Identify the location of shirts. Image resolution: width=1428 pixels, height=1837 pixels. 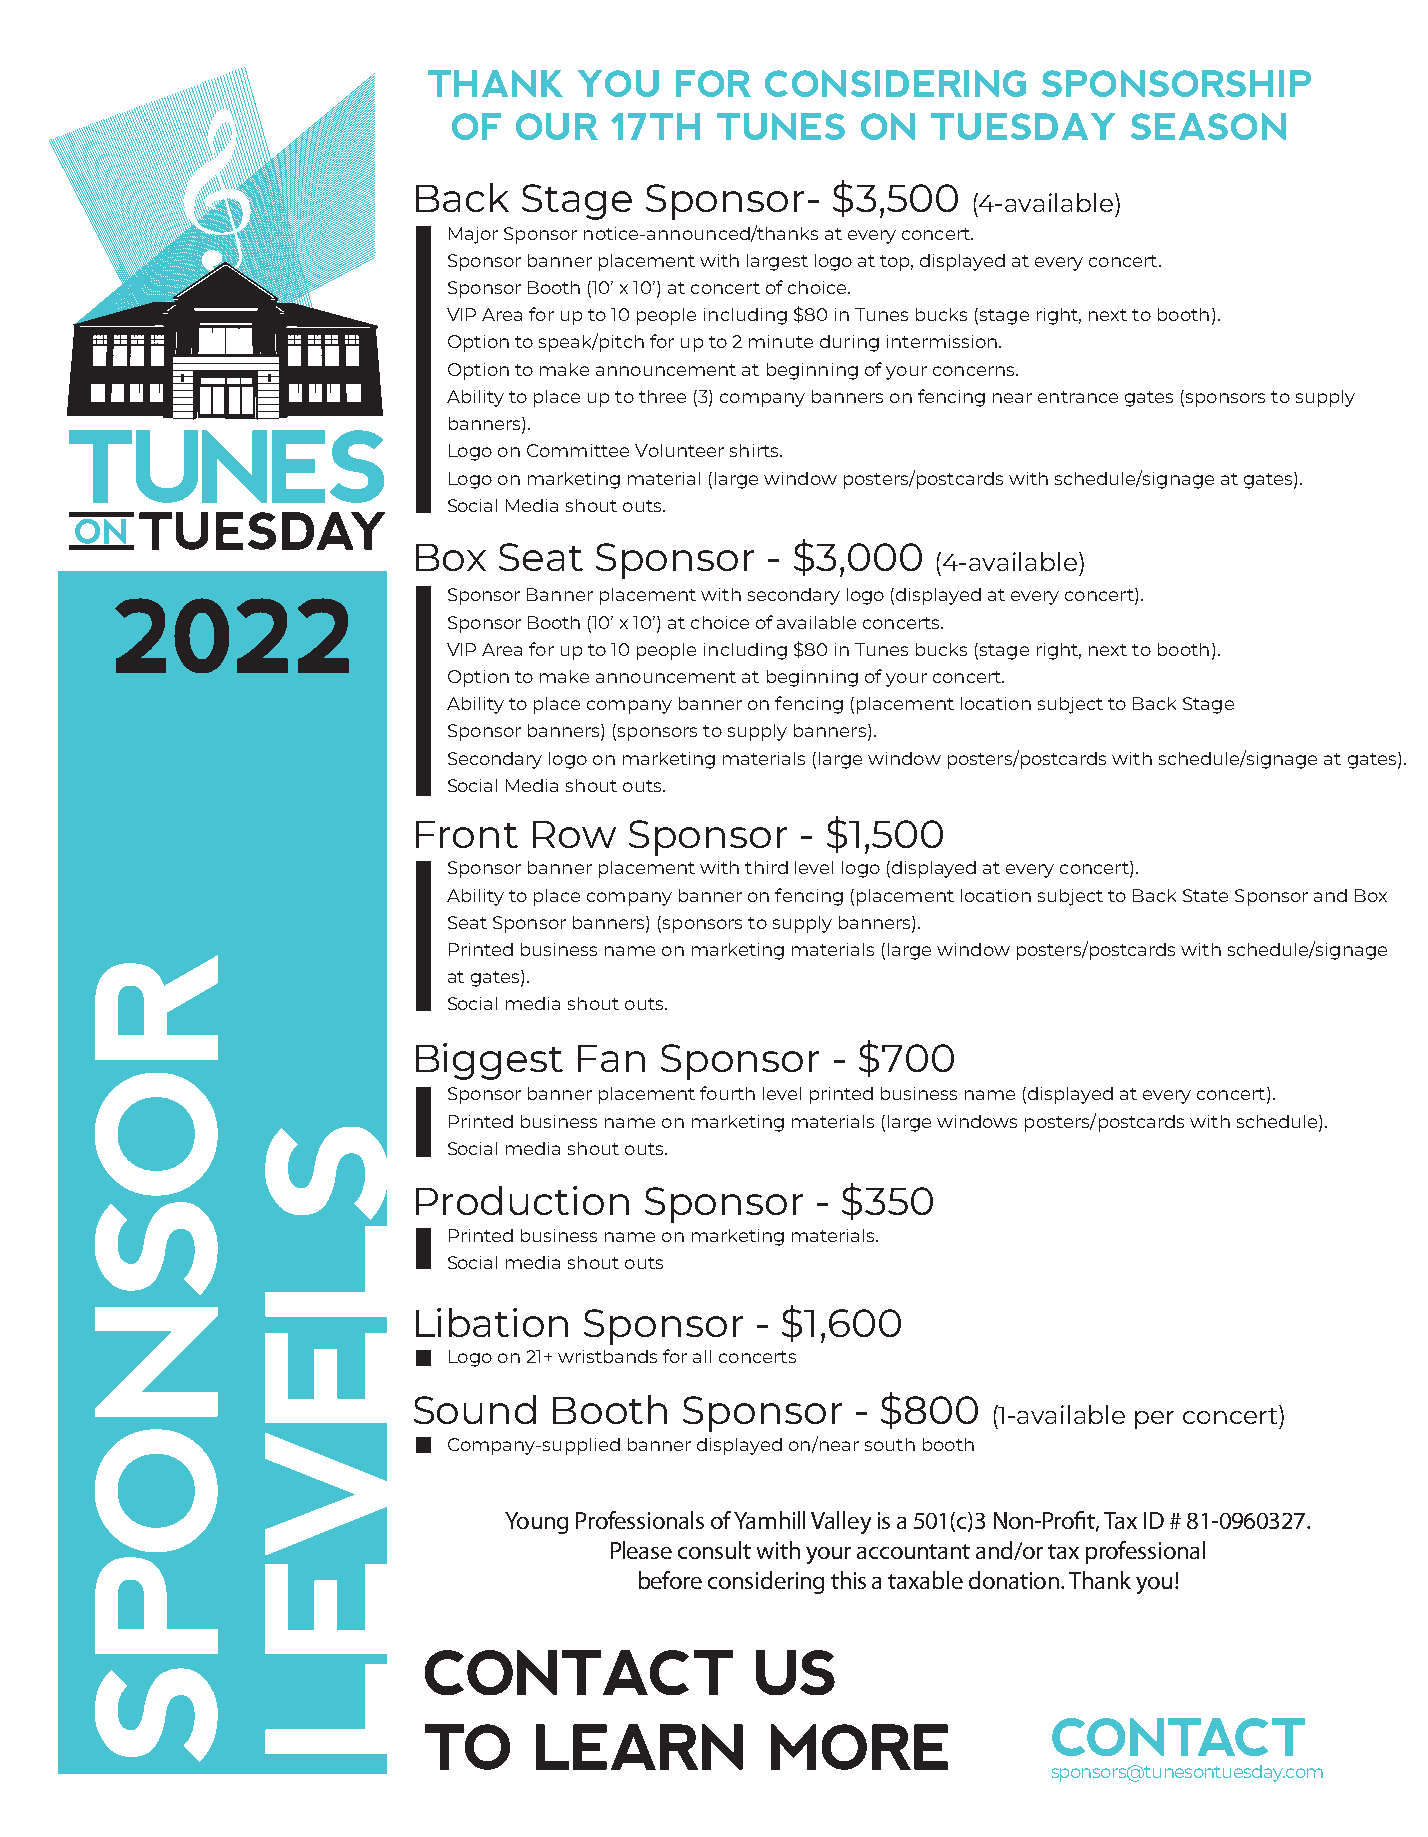
(755, 450).
